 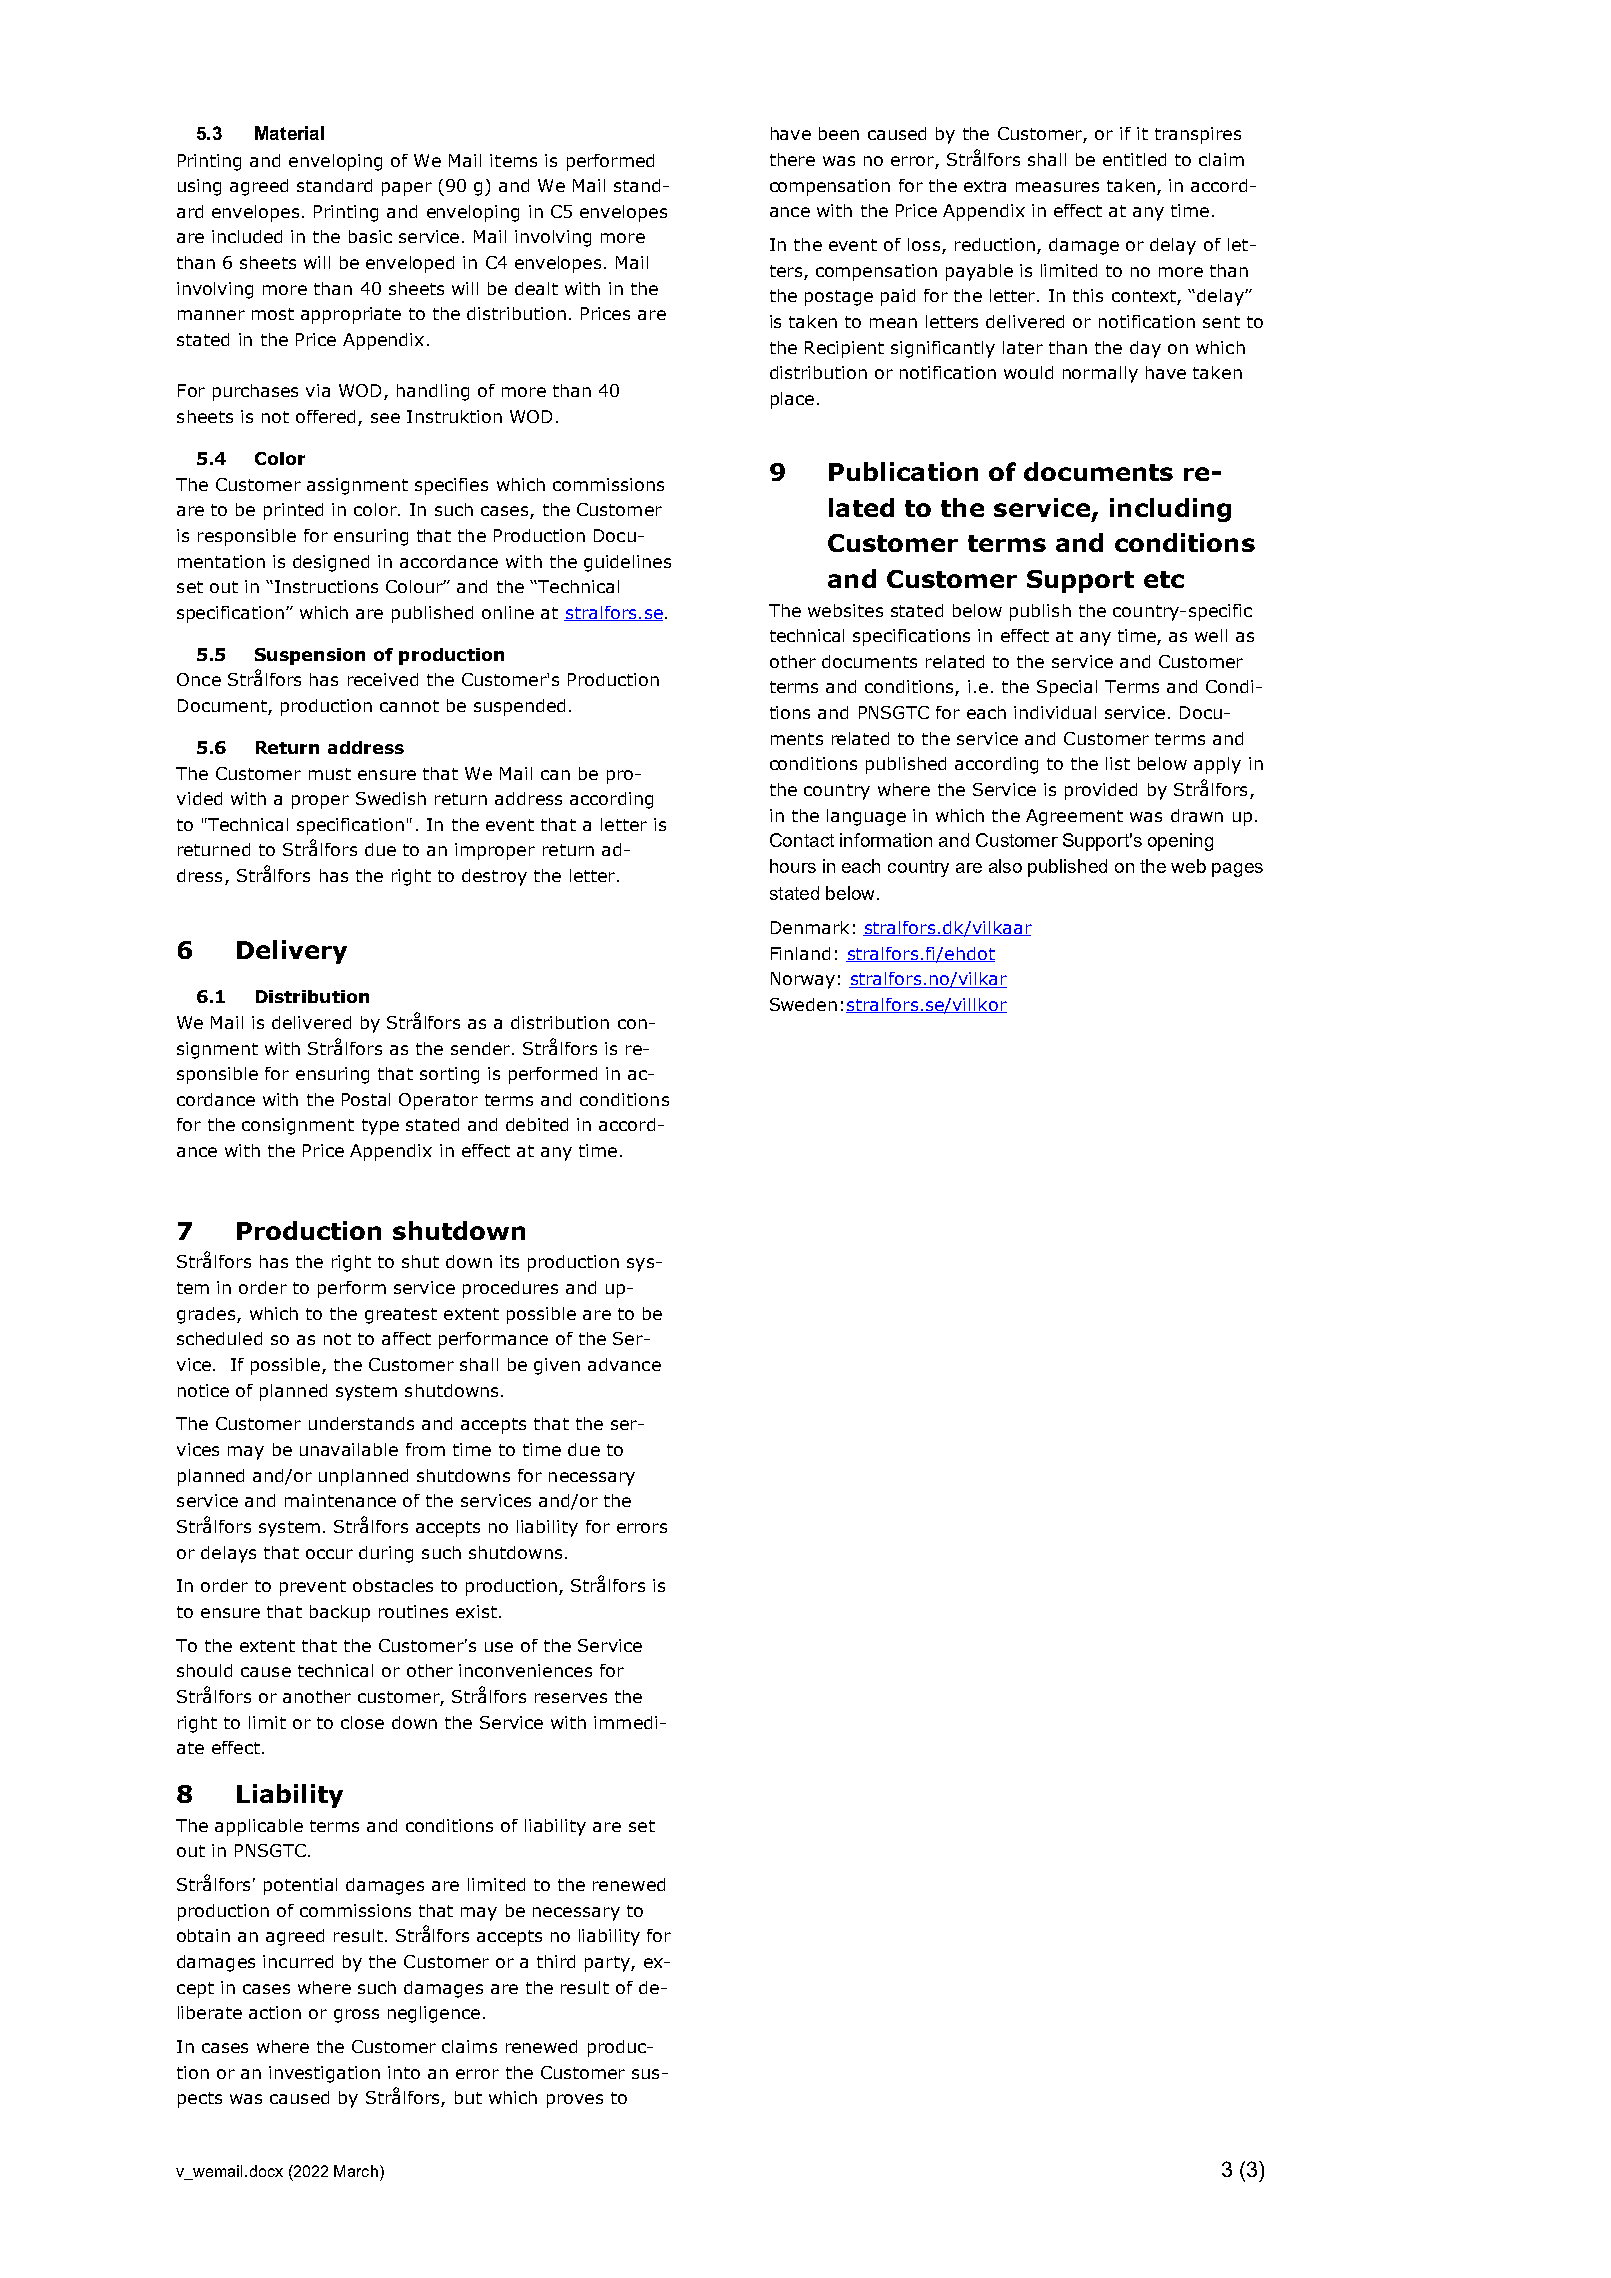 What do you see at coordinates (557, 1366) in the document?
I see `given` at bounding box center [557, 1366].
